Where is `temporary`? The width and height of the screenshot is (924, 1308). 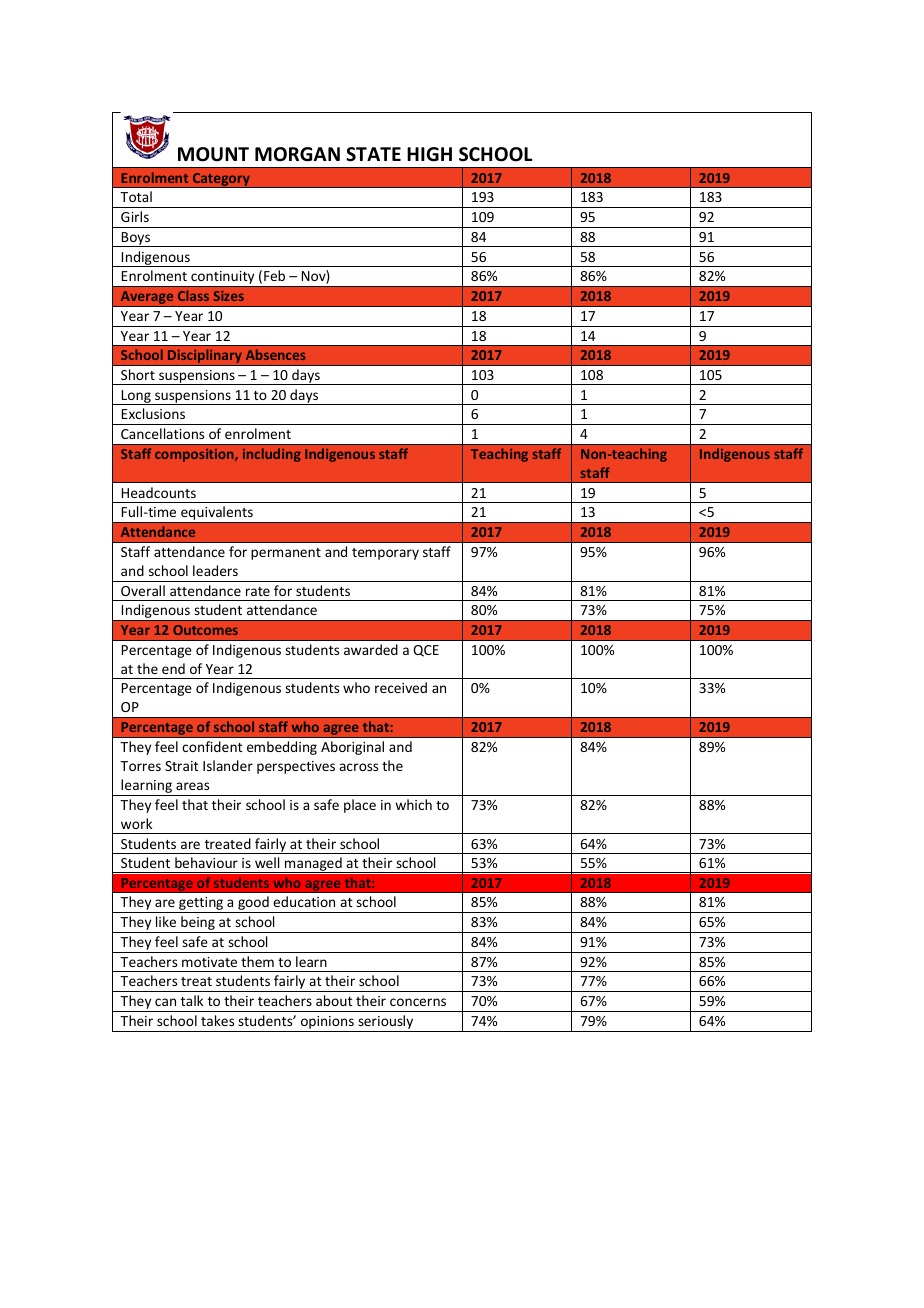
temporary is located at coordinates (385, 554).
